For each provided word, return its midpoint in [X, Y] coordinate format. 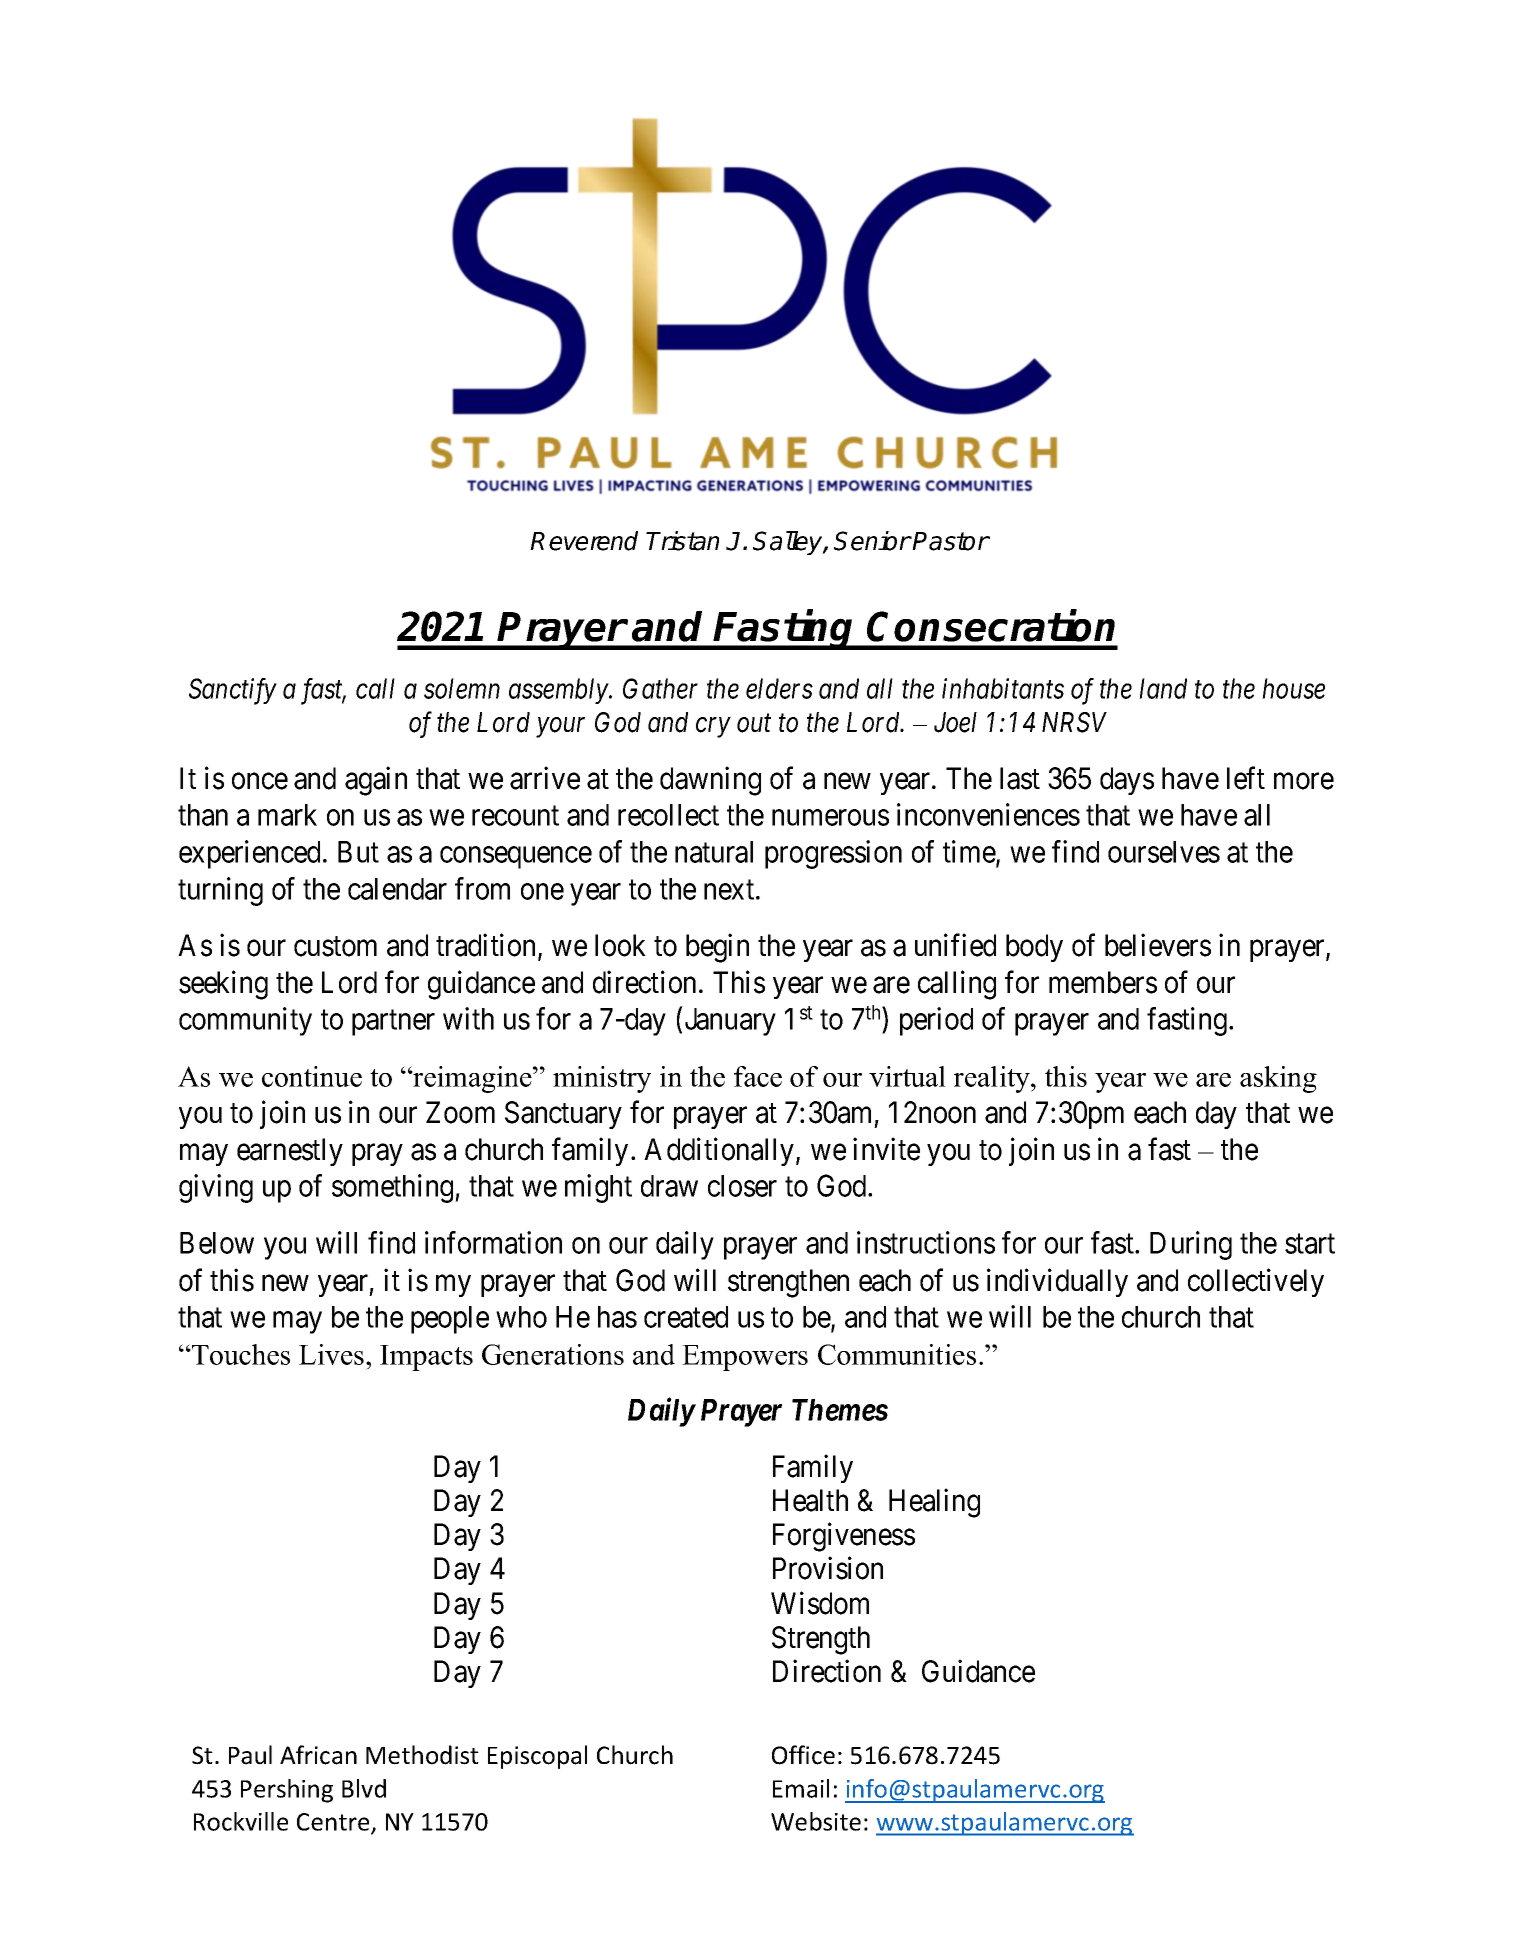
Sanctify [233, 691]
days [1127, 781]
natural [714, 852]
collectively [1256, 1282]
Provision [828, 1568]
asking [1278, 1079]
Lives [331, 1354]
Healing [934, 1503]
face [758, 1076]
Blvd [364, 1788]
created [686, 1317]
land [1163, 688]
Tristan [682, 541]
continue [312, 1076]
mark [287, 815]
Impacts [426, 1358]
